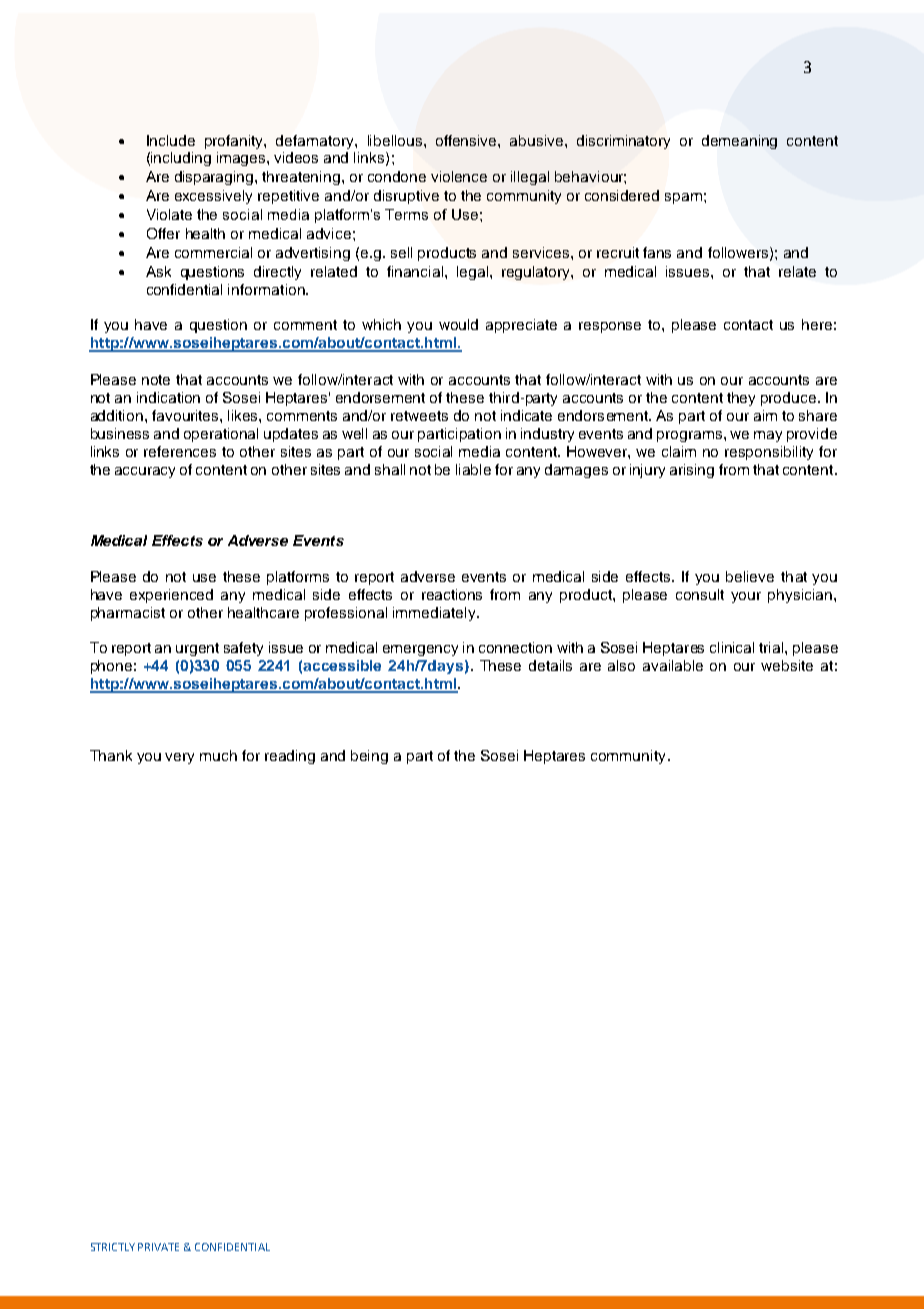 The width and height of the document is (924, 1309). Describe the element at coordinates (750, 576) in the document. I see `believe` at that location.
